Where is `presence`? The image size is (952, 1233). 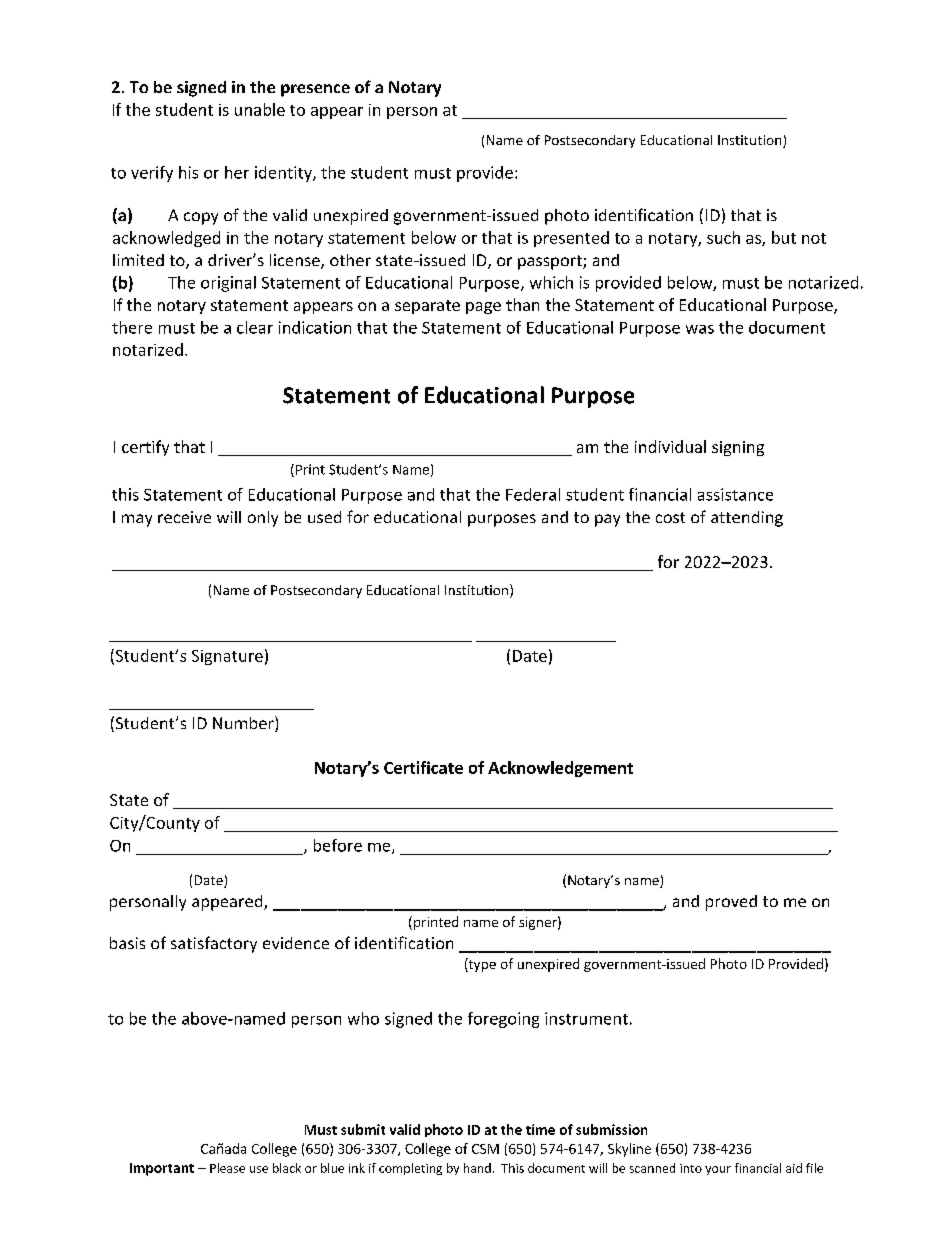
presence is located at coordinates (315, 90).
